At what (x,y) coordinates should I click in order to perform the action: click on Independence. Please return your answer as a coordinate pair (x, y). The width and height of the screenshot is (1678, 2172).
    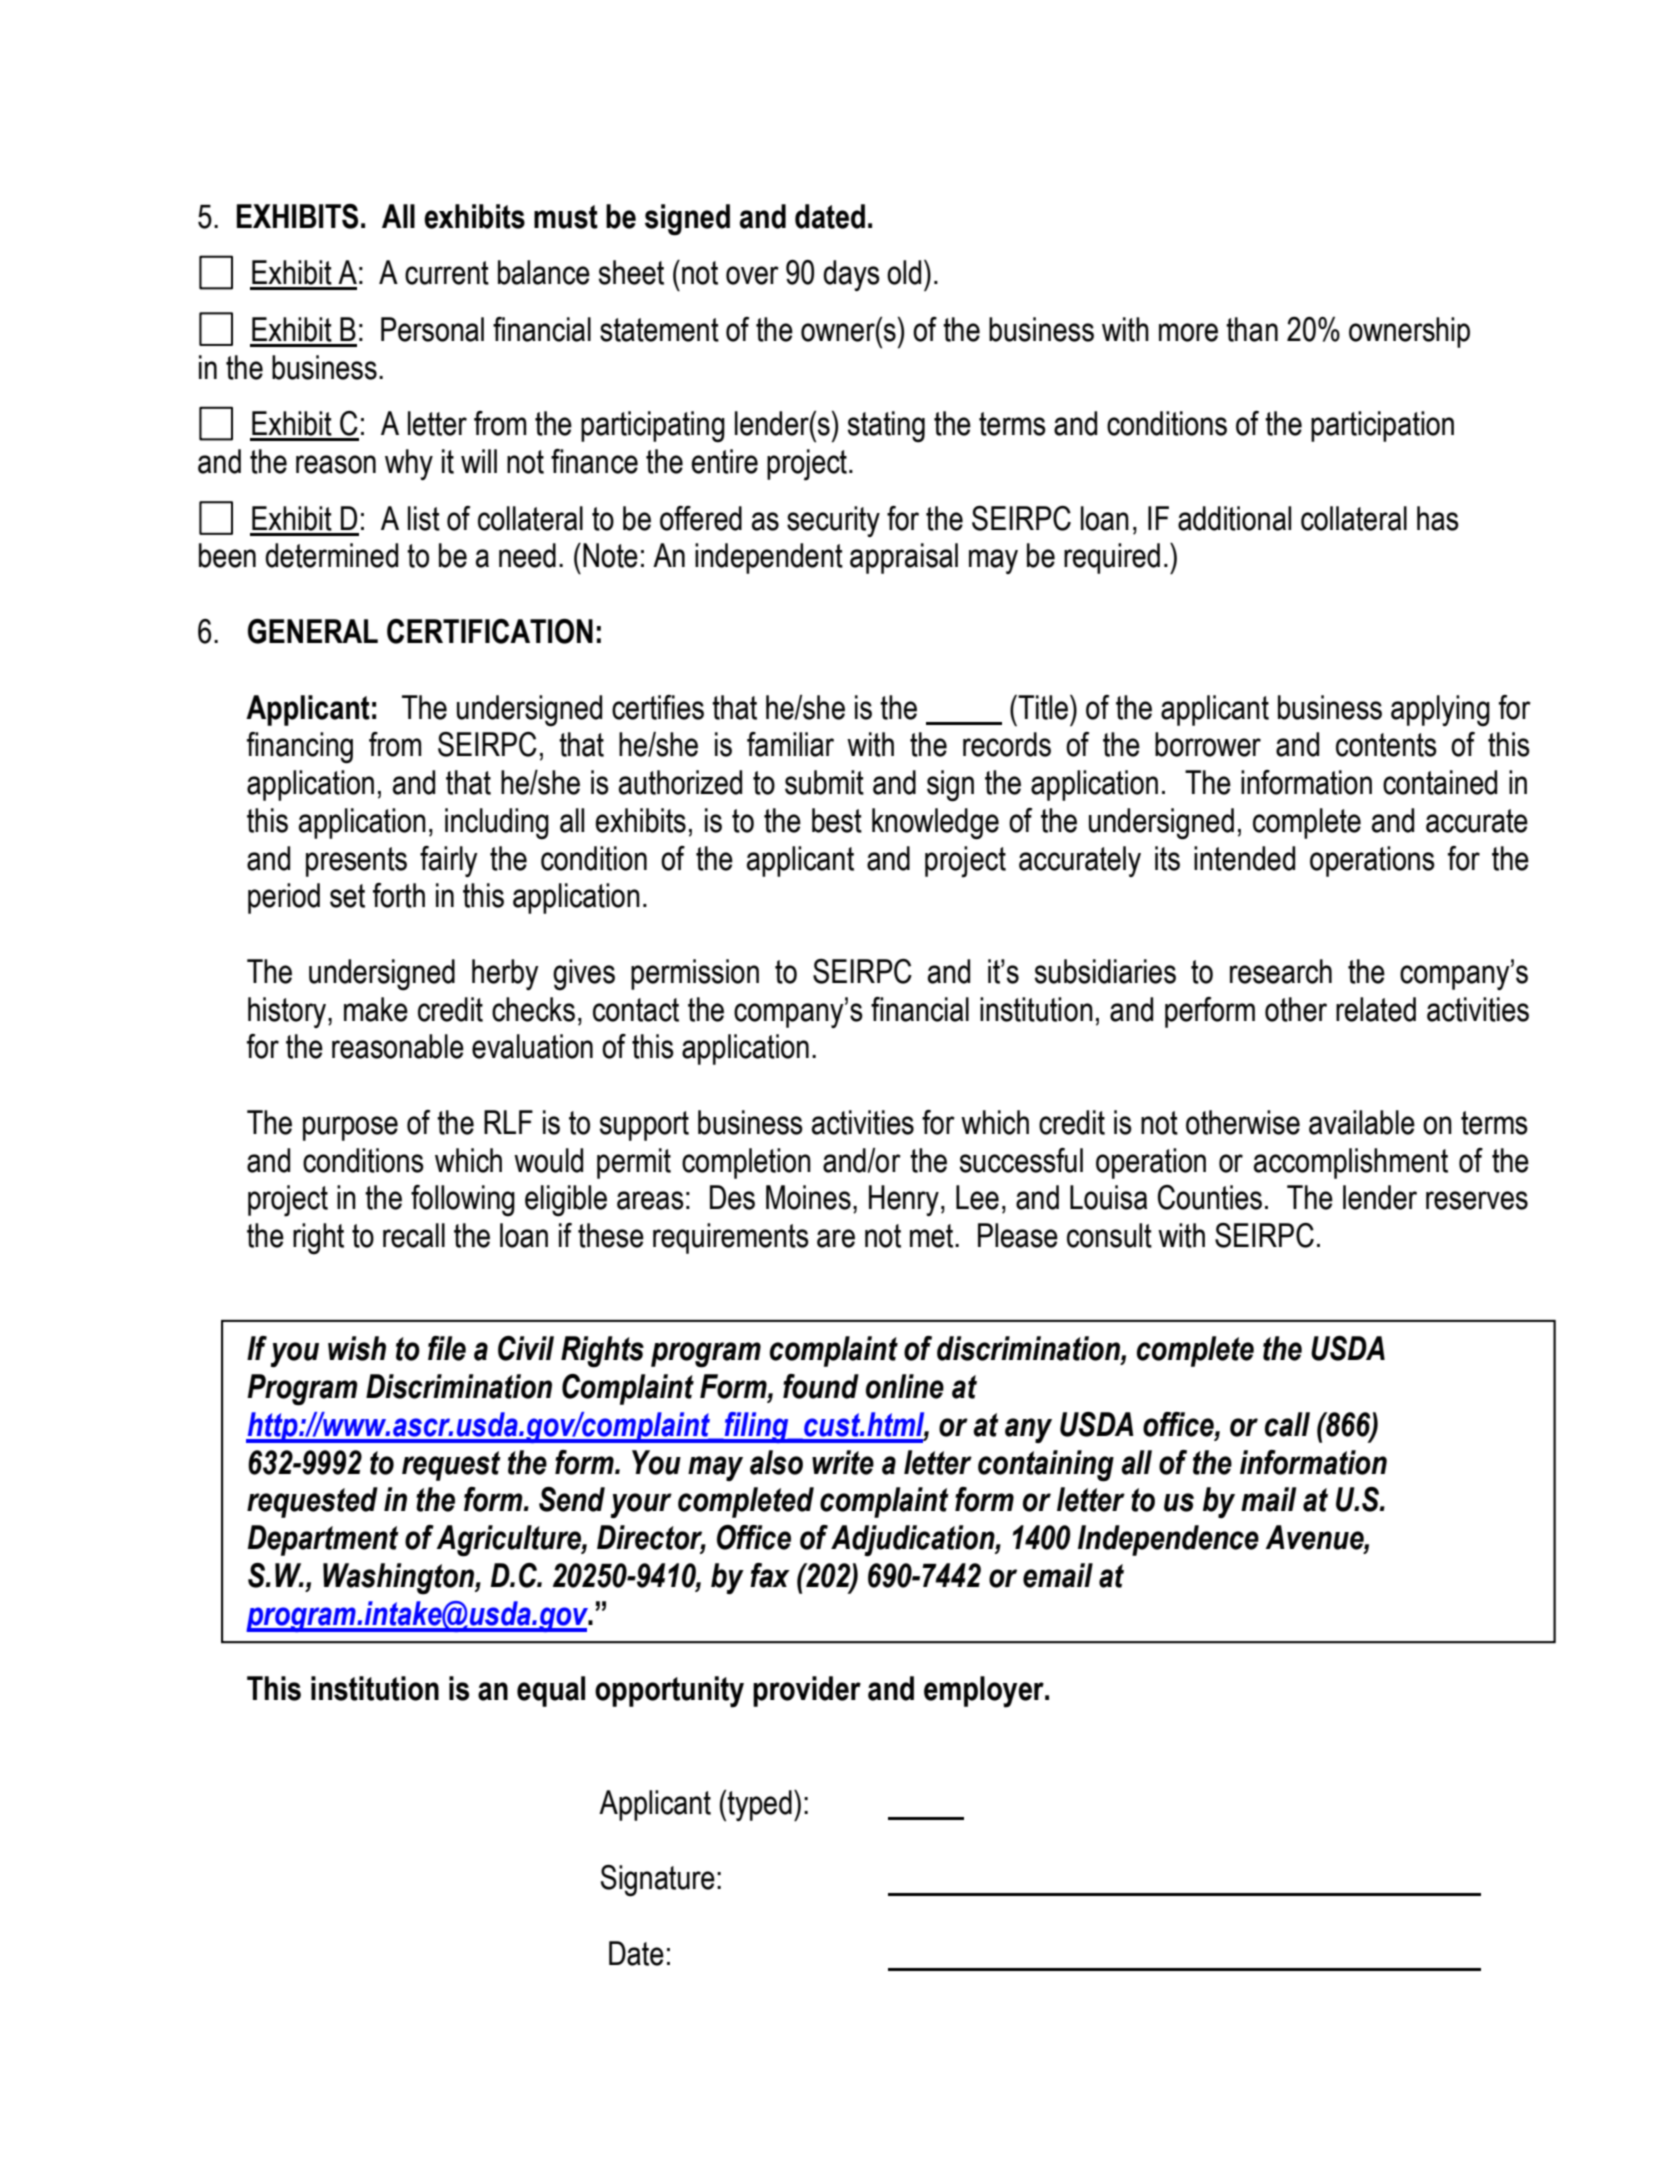
    Looking at the image, I should click on (1168, 1540).
